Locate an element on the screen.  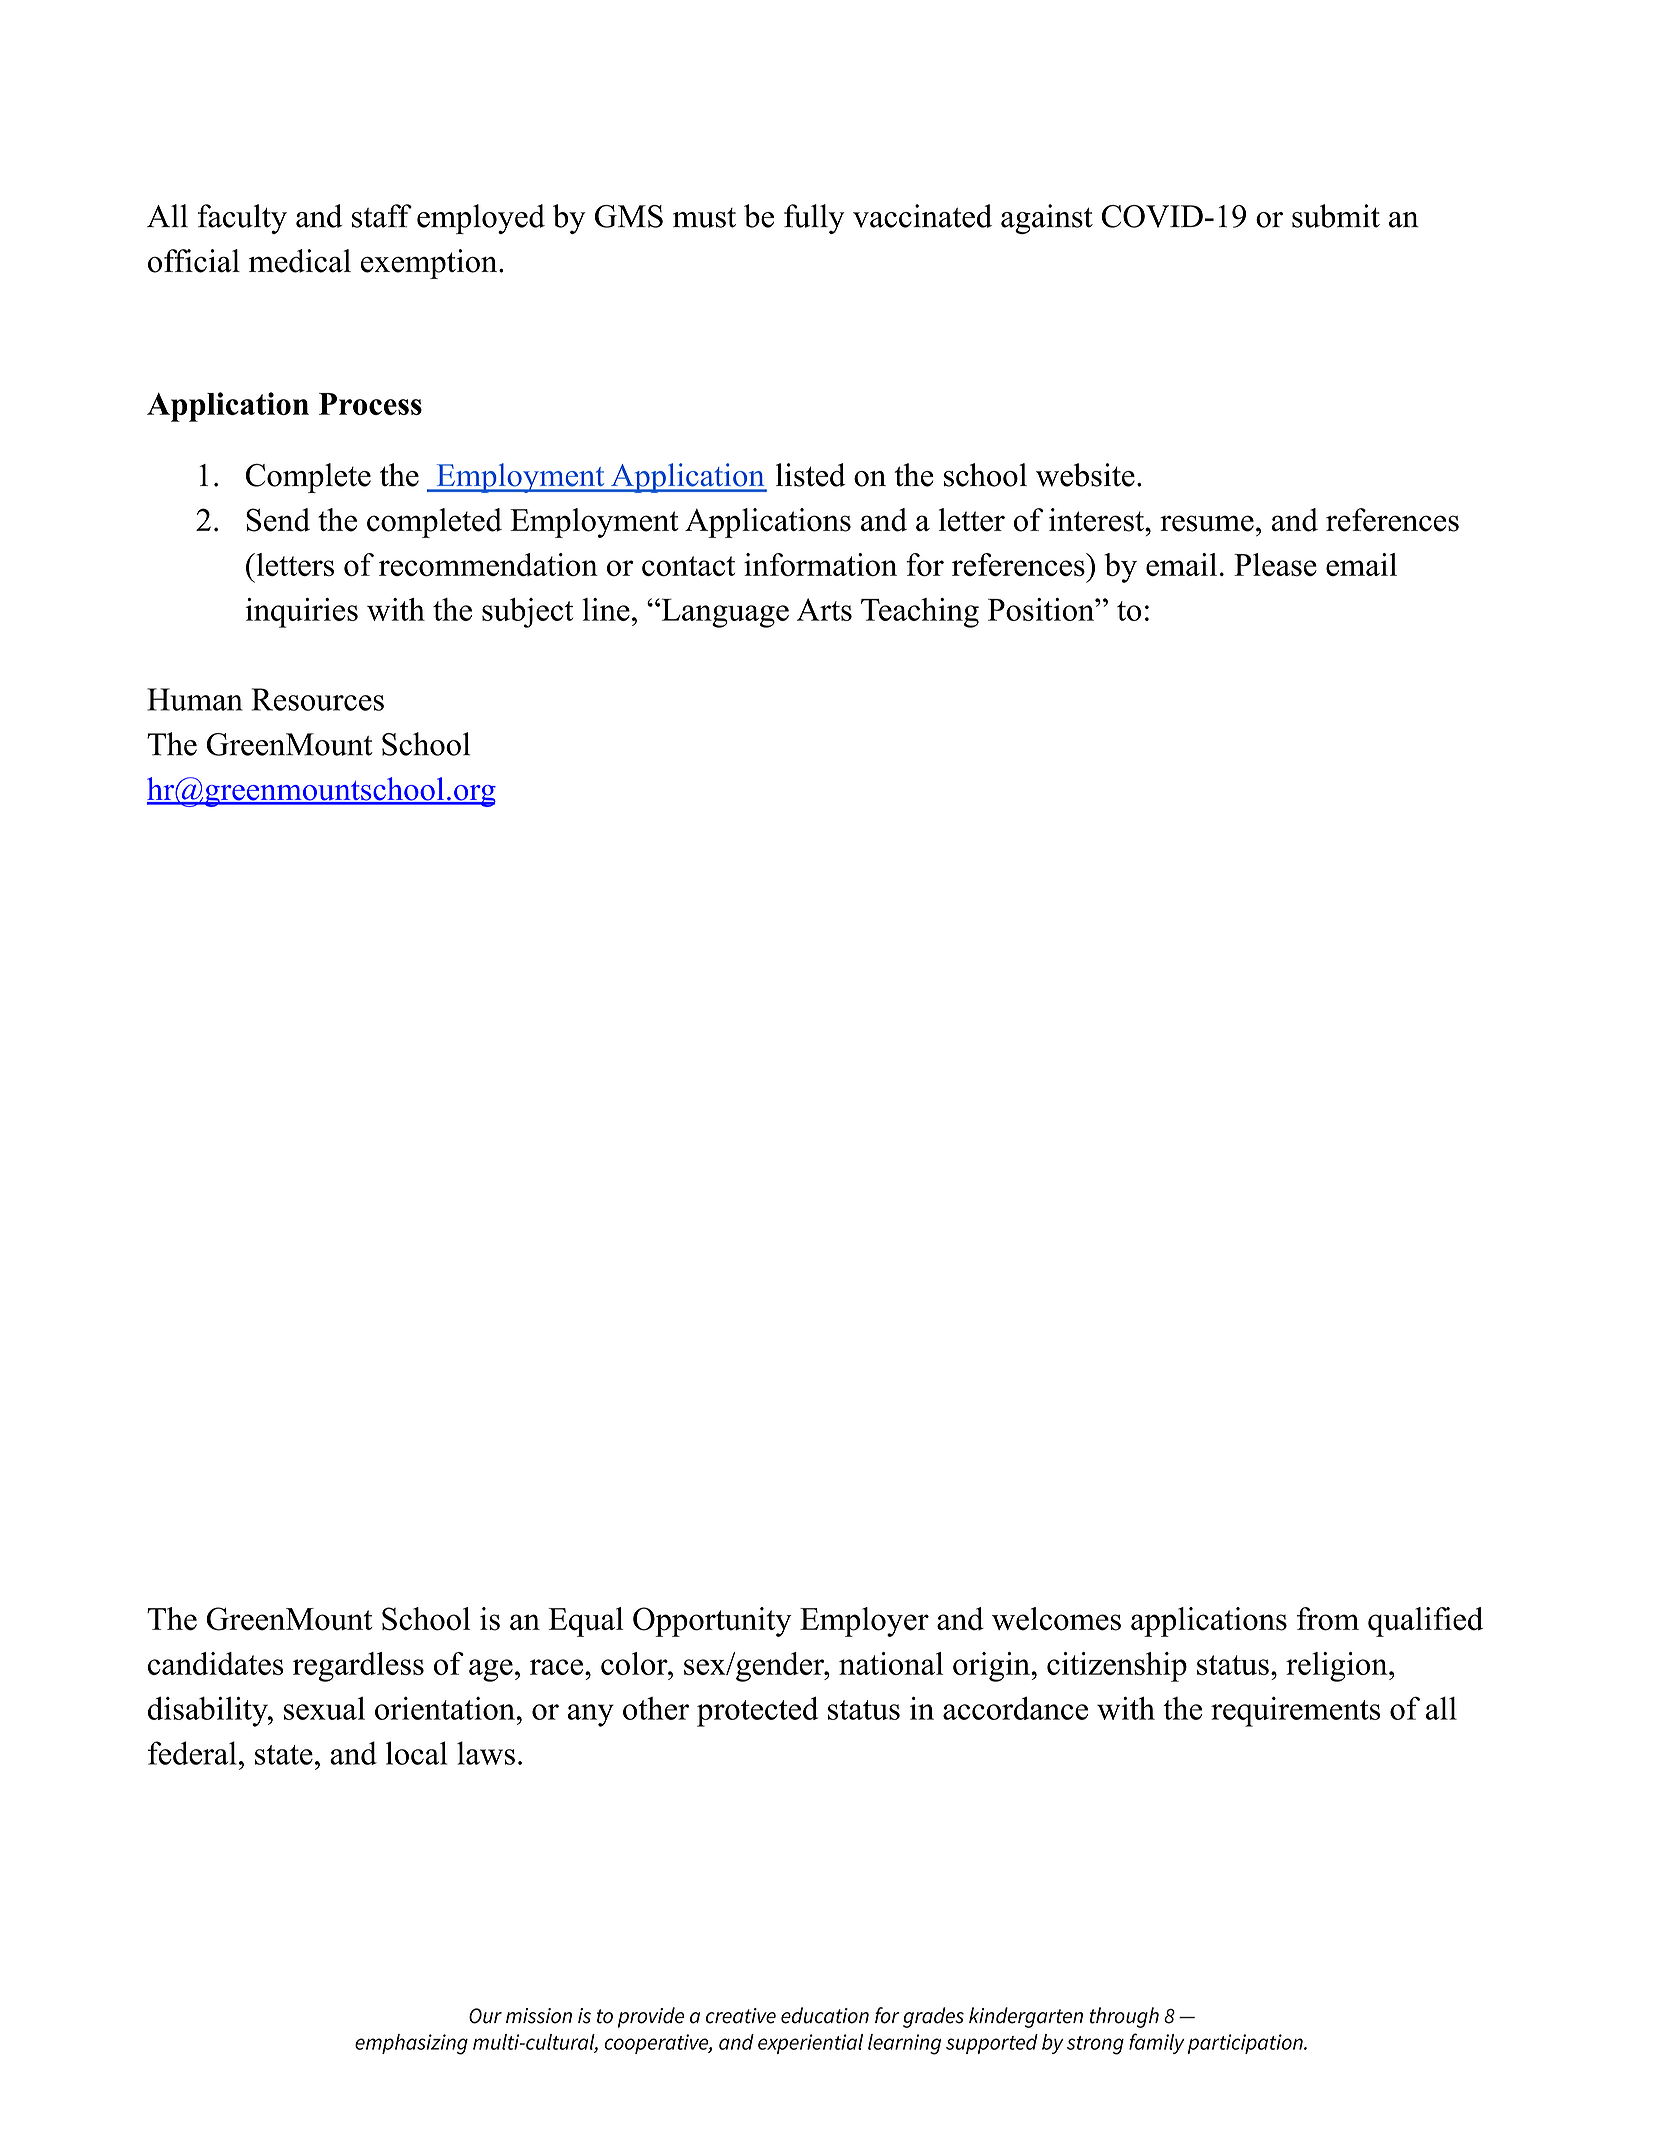
fully is located at coordinates (814, 219).
